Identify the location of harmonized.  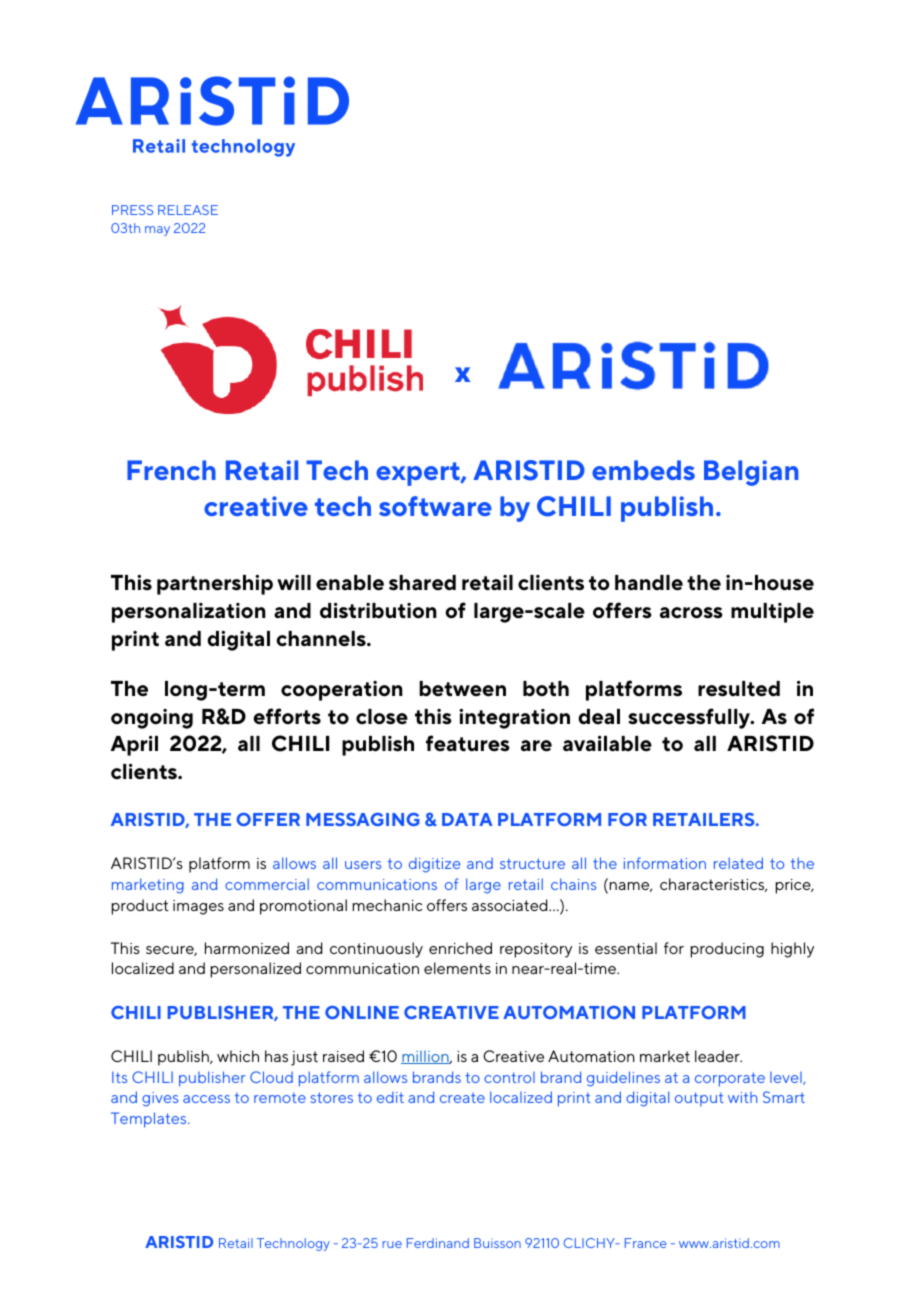
(247, 948).
